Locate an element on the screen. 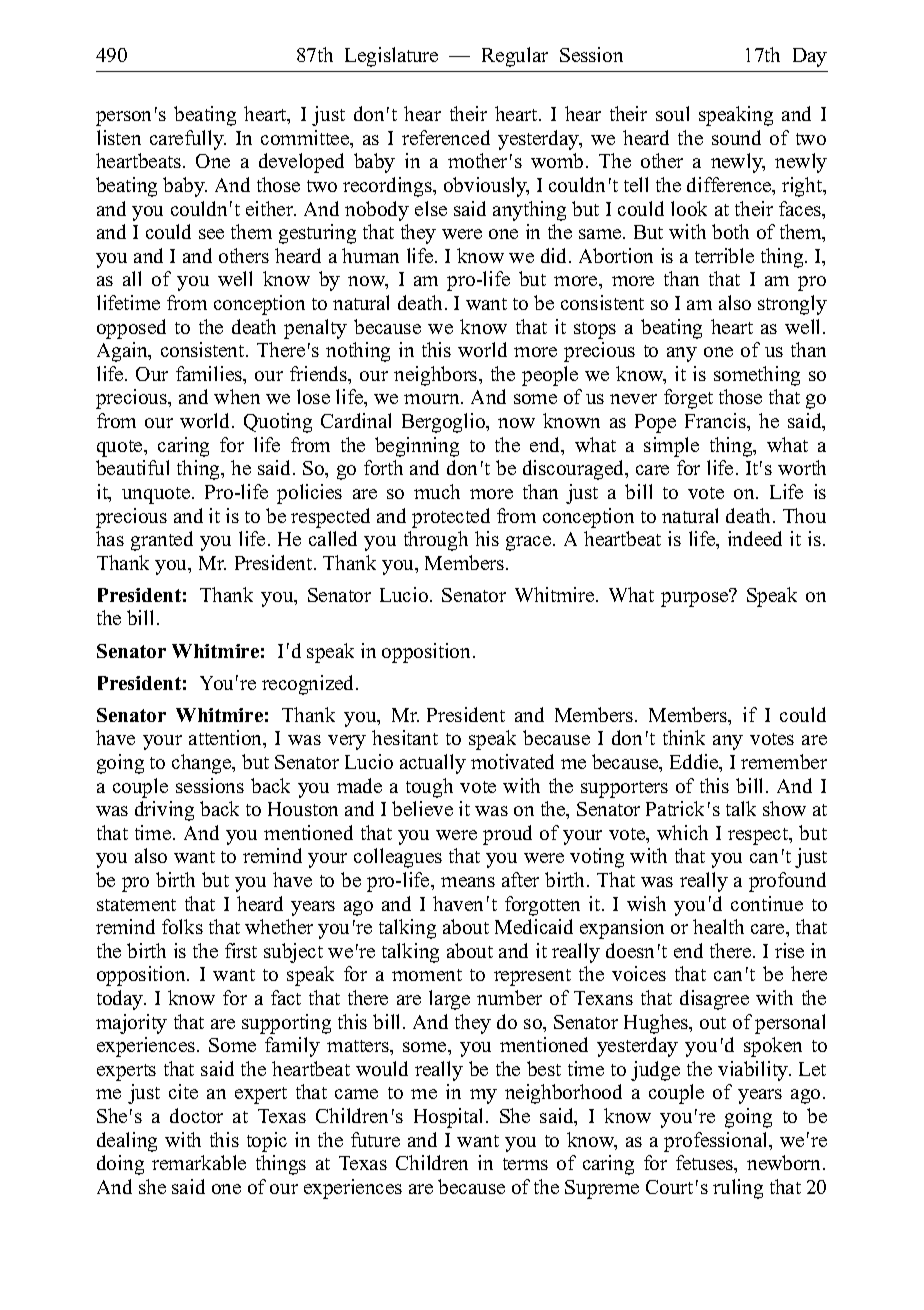 The height and width of the screenshot is (1310, 924). means is located at coordinates (468, 882).
